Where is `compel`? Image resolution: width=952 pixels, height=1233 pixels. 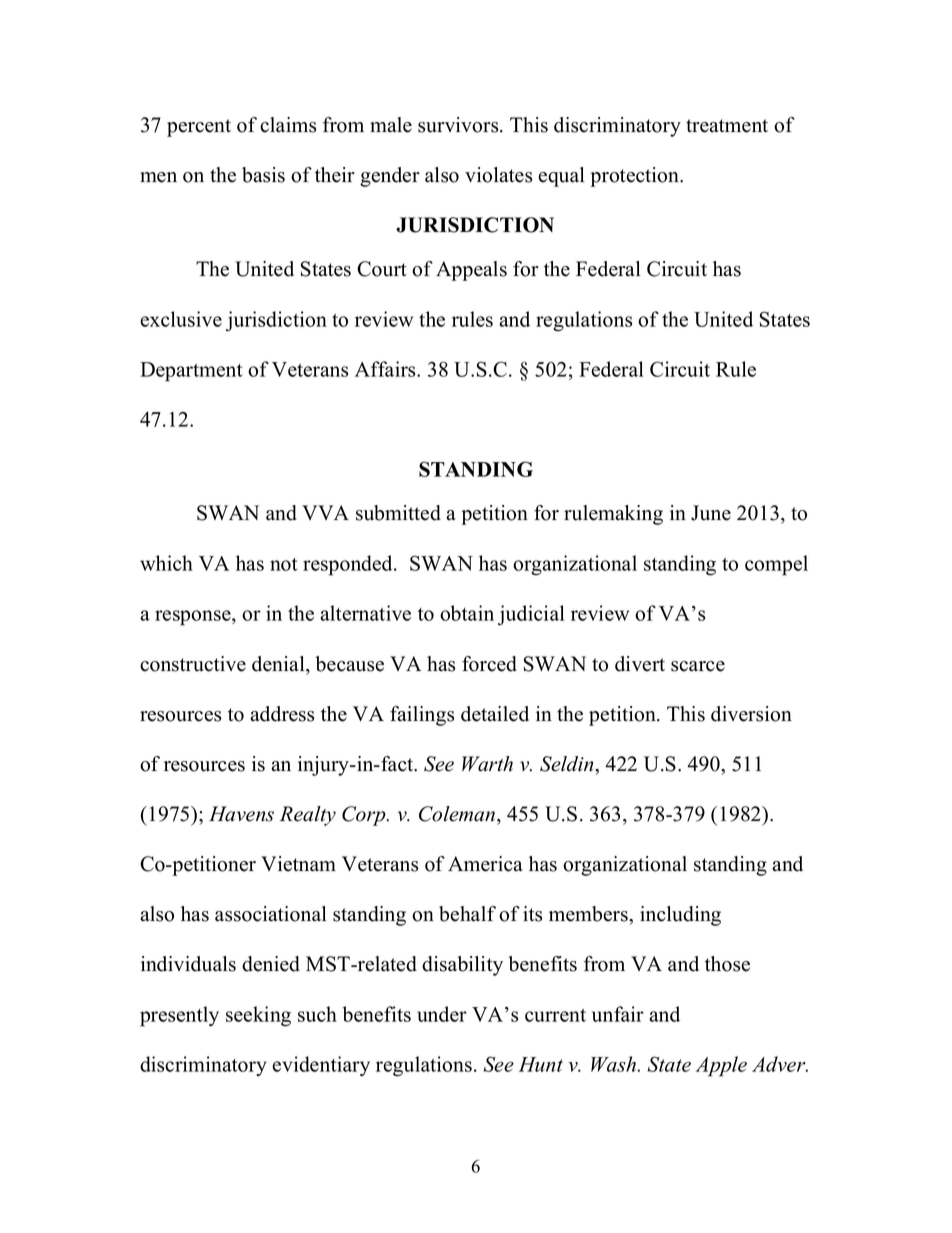
compel is located at coordinates (776, 565).
